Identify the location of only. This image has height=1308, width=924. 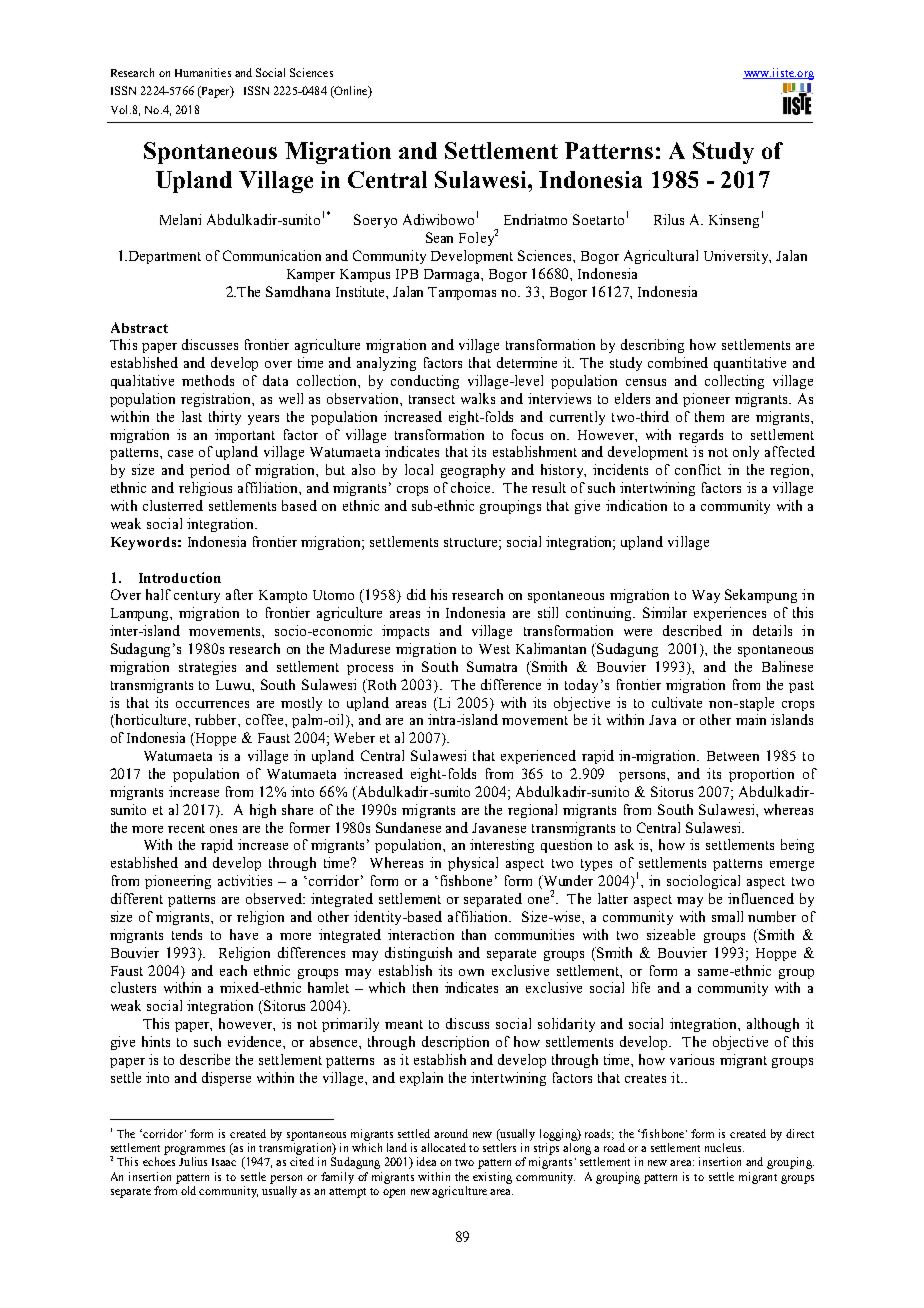
(746, 453).
